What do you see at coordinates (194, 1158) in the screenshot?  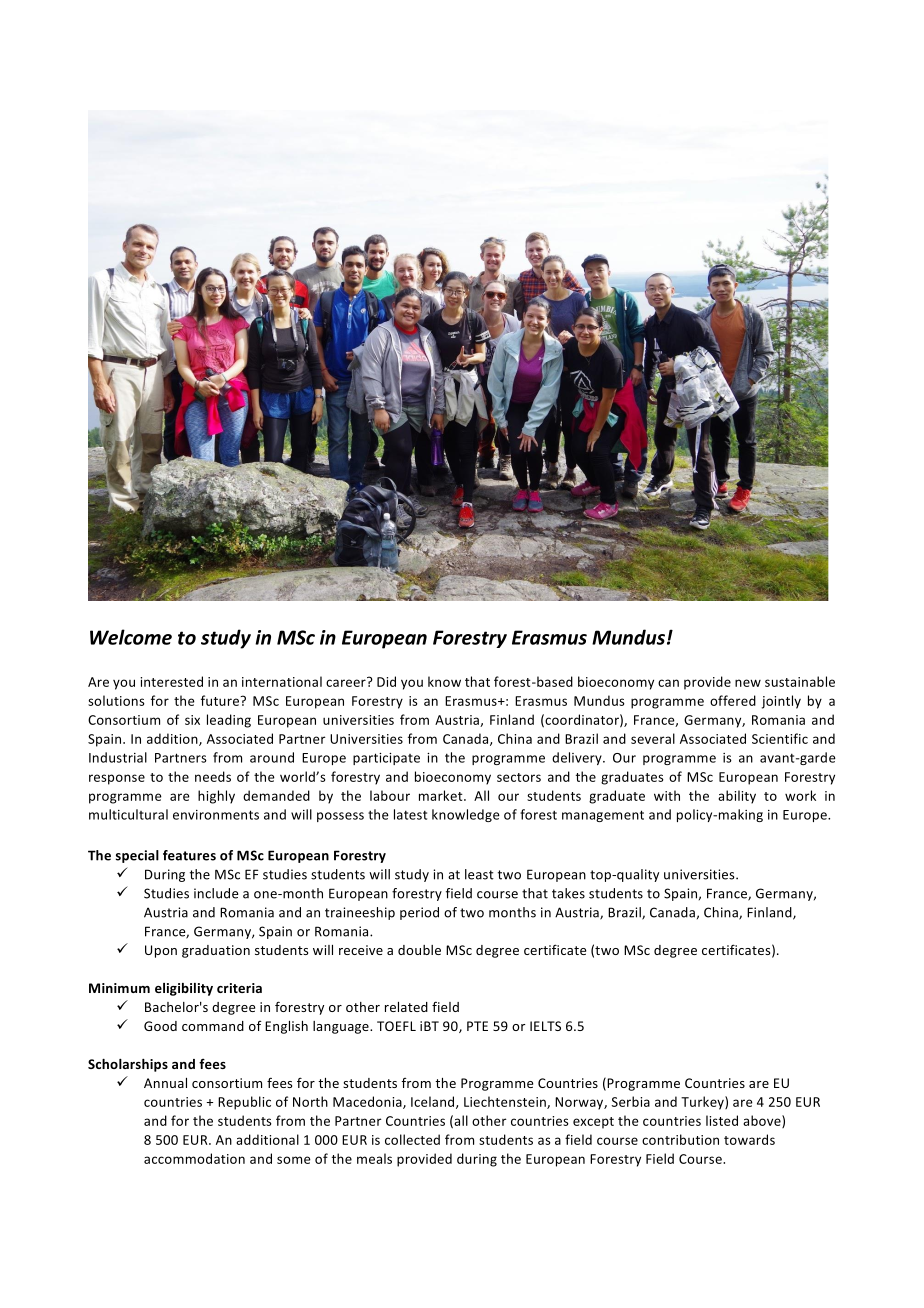 I see `accommodation` at bounding box center [194, 1158].
